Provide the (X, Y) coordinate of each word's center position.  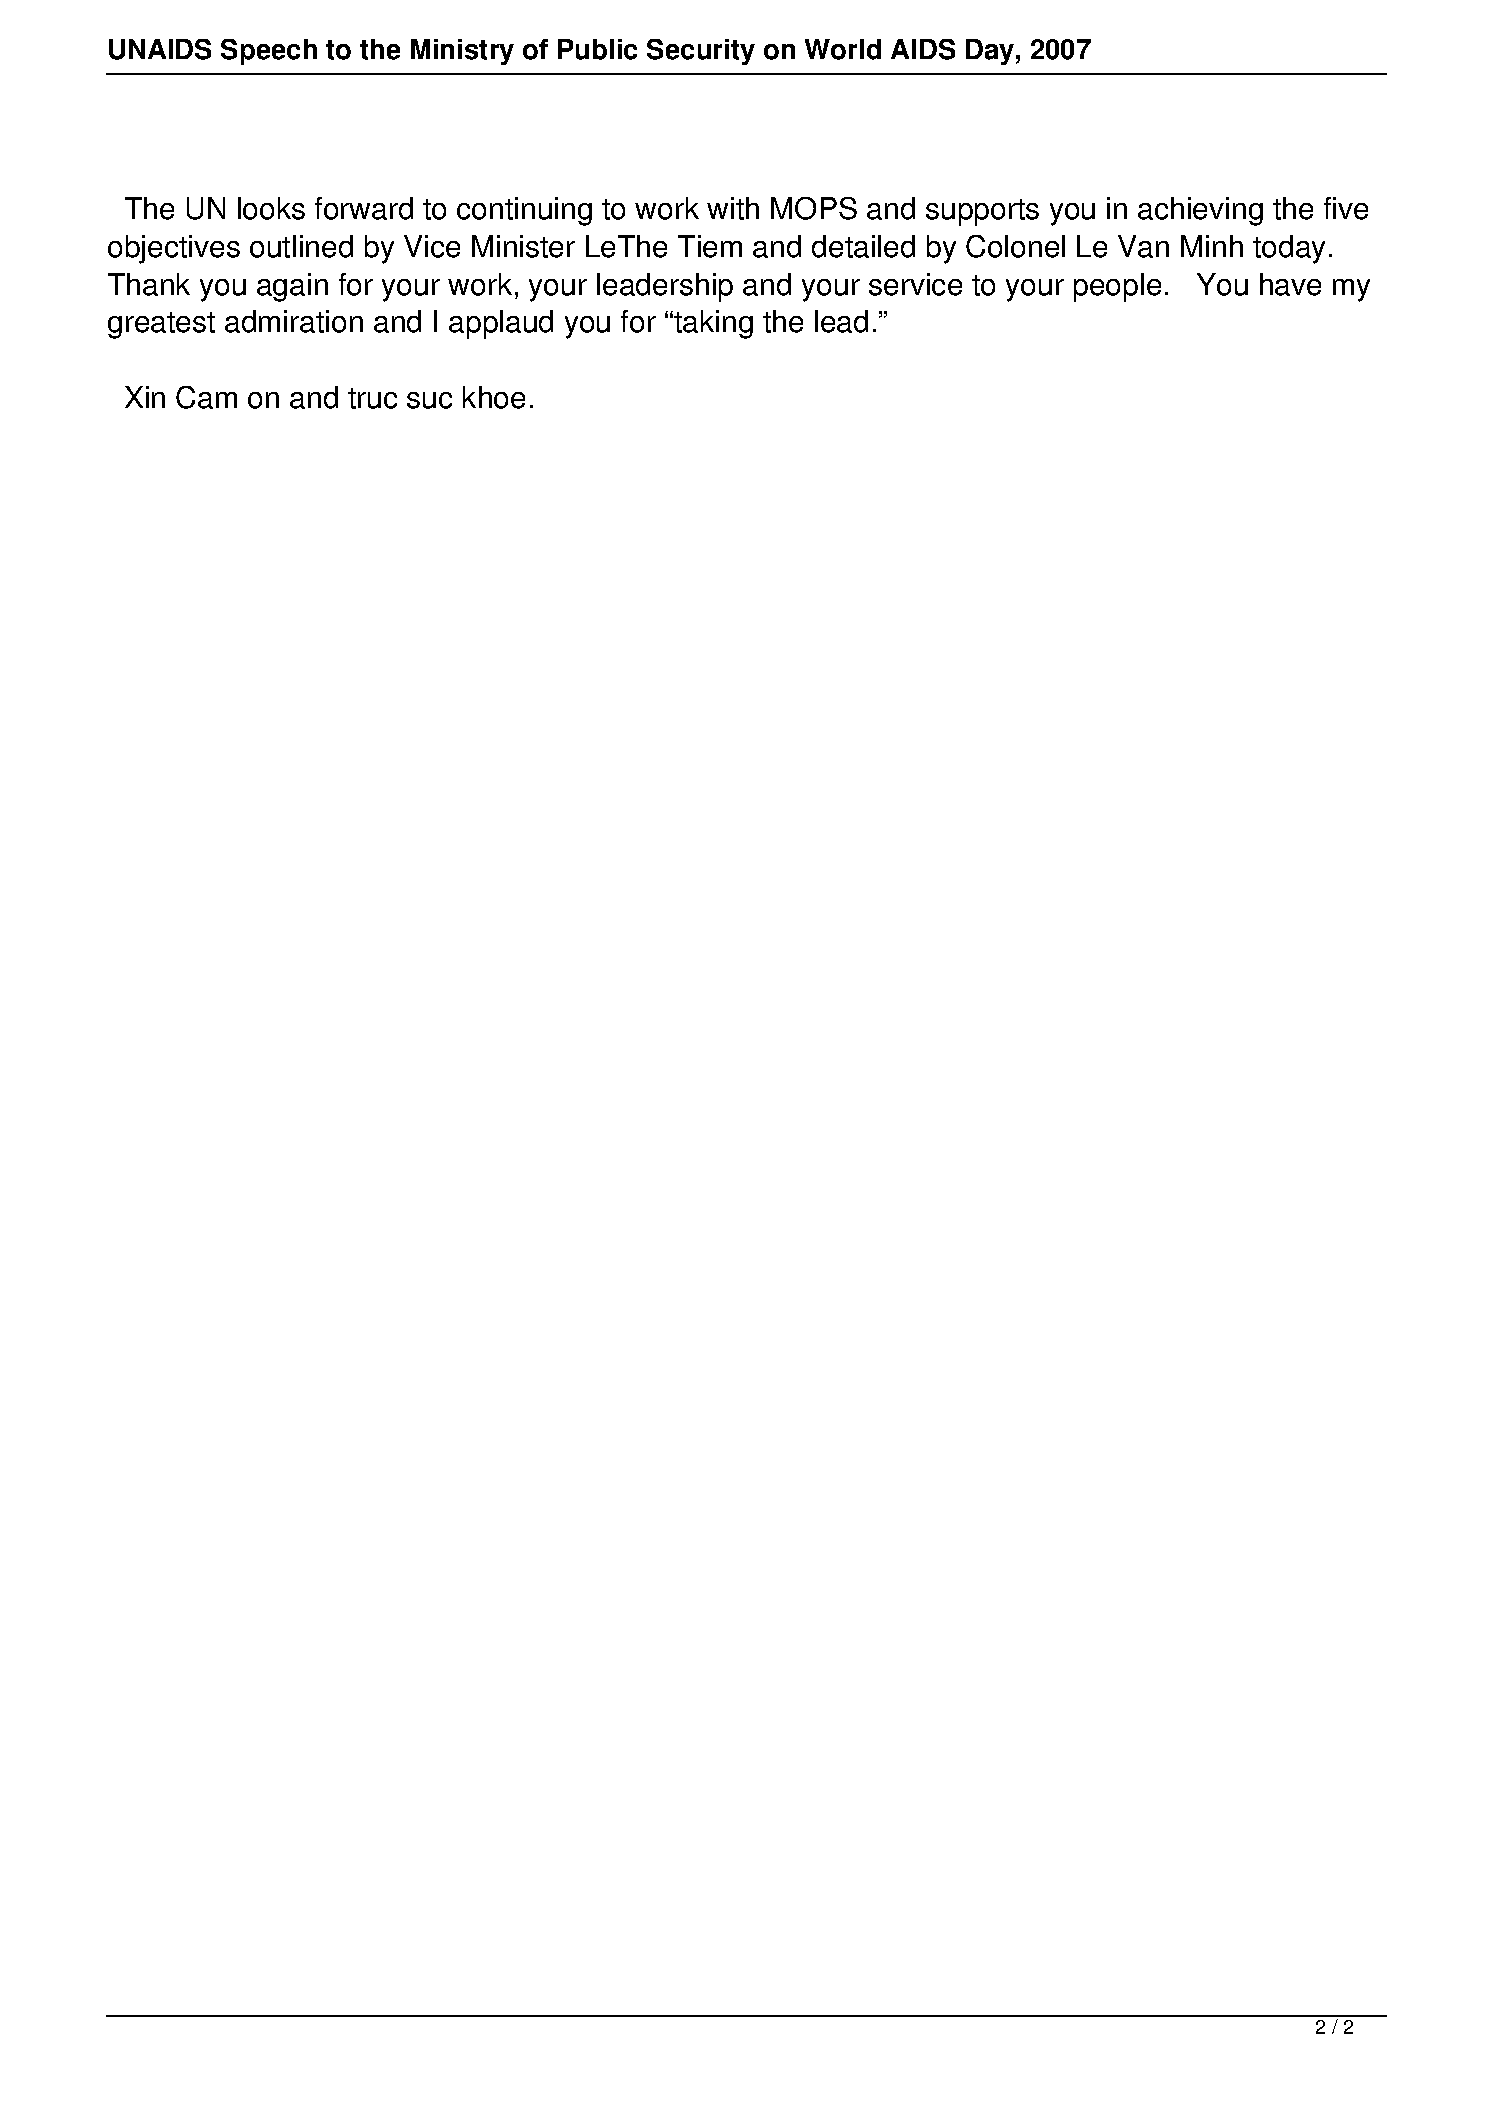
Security (701, 52)
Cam (206, 397)
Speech (269, 52)
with (733, 208)
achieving (1200, 211)
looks (271, 208)
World (843, 49)
